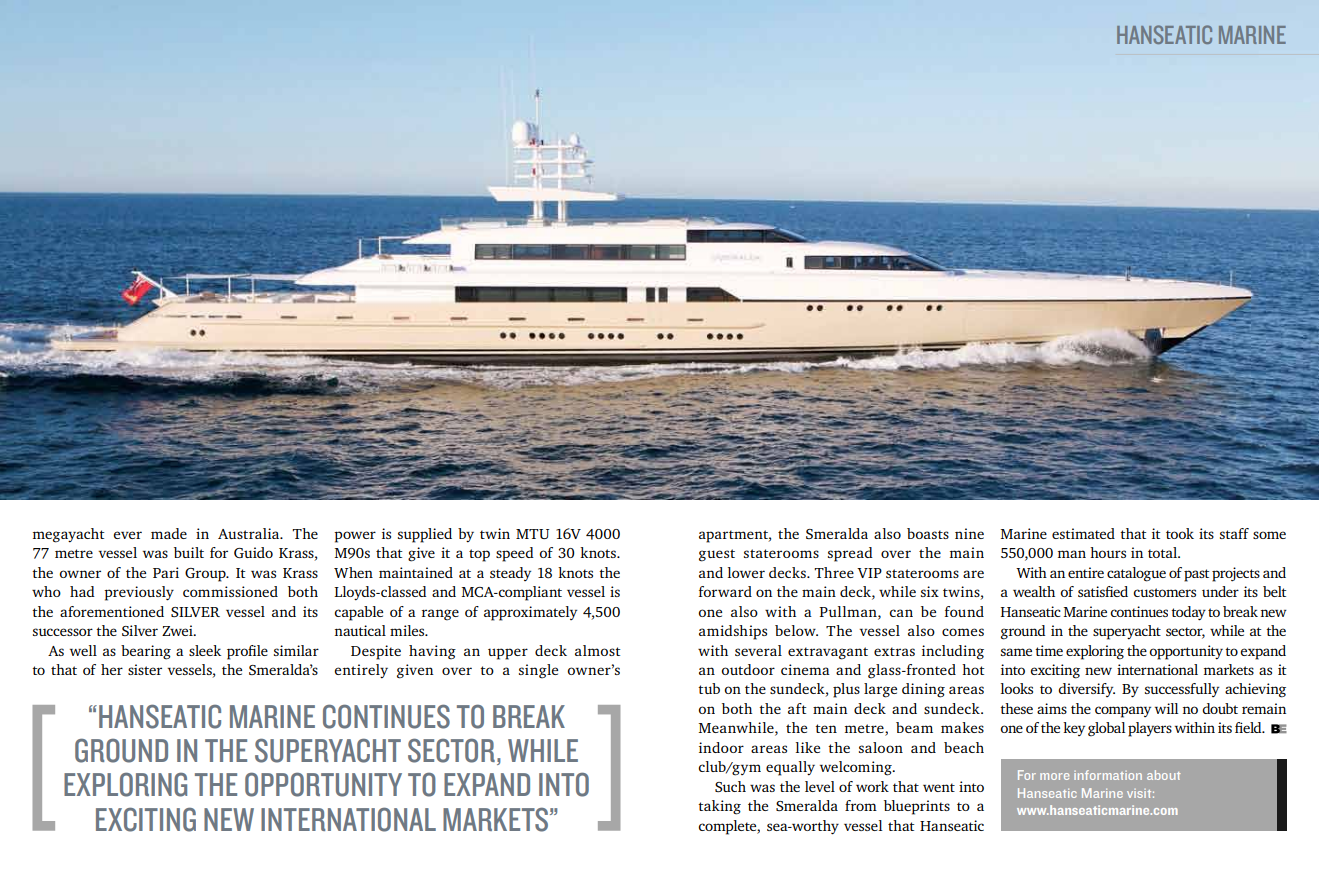  Describe the element at coordinates (719, 807) in the page. I see `taking` at that location.
